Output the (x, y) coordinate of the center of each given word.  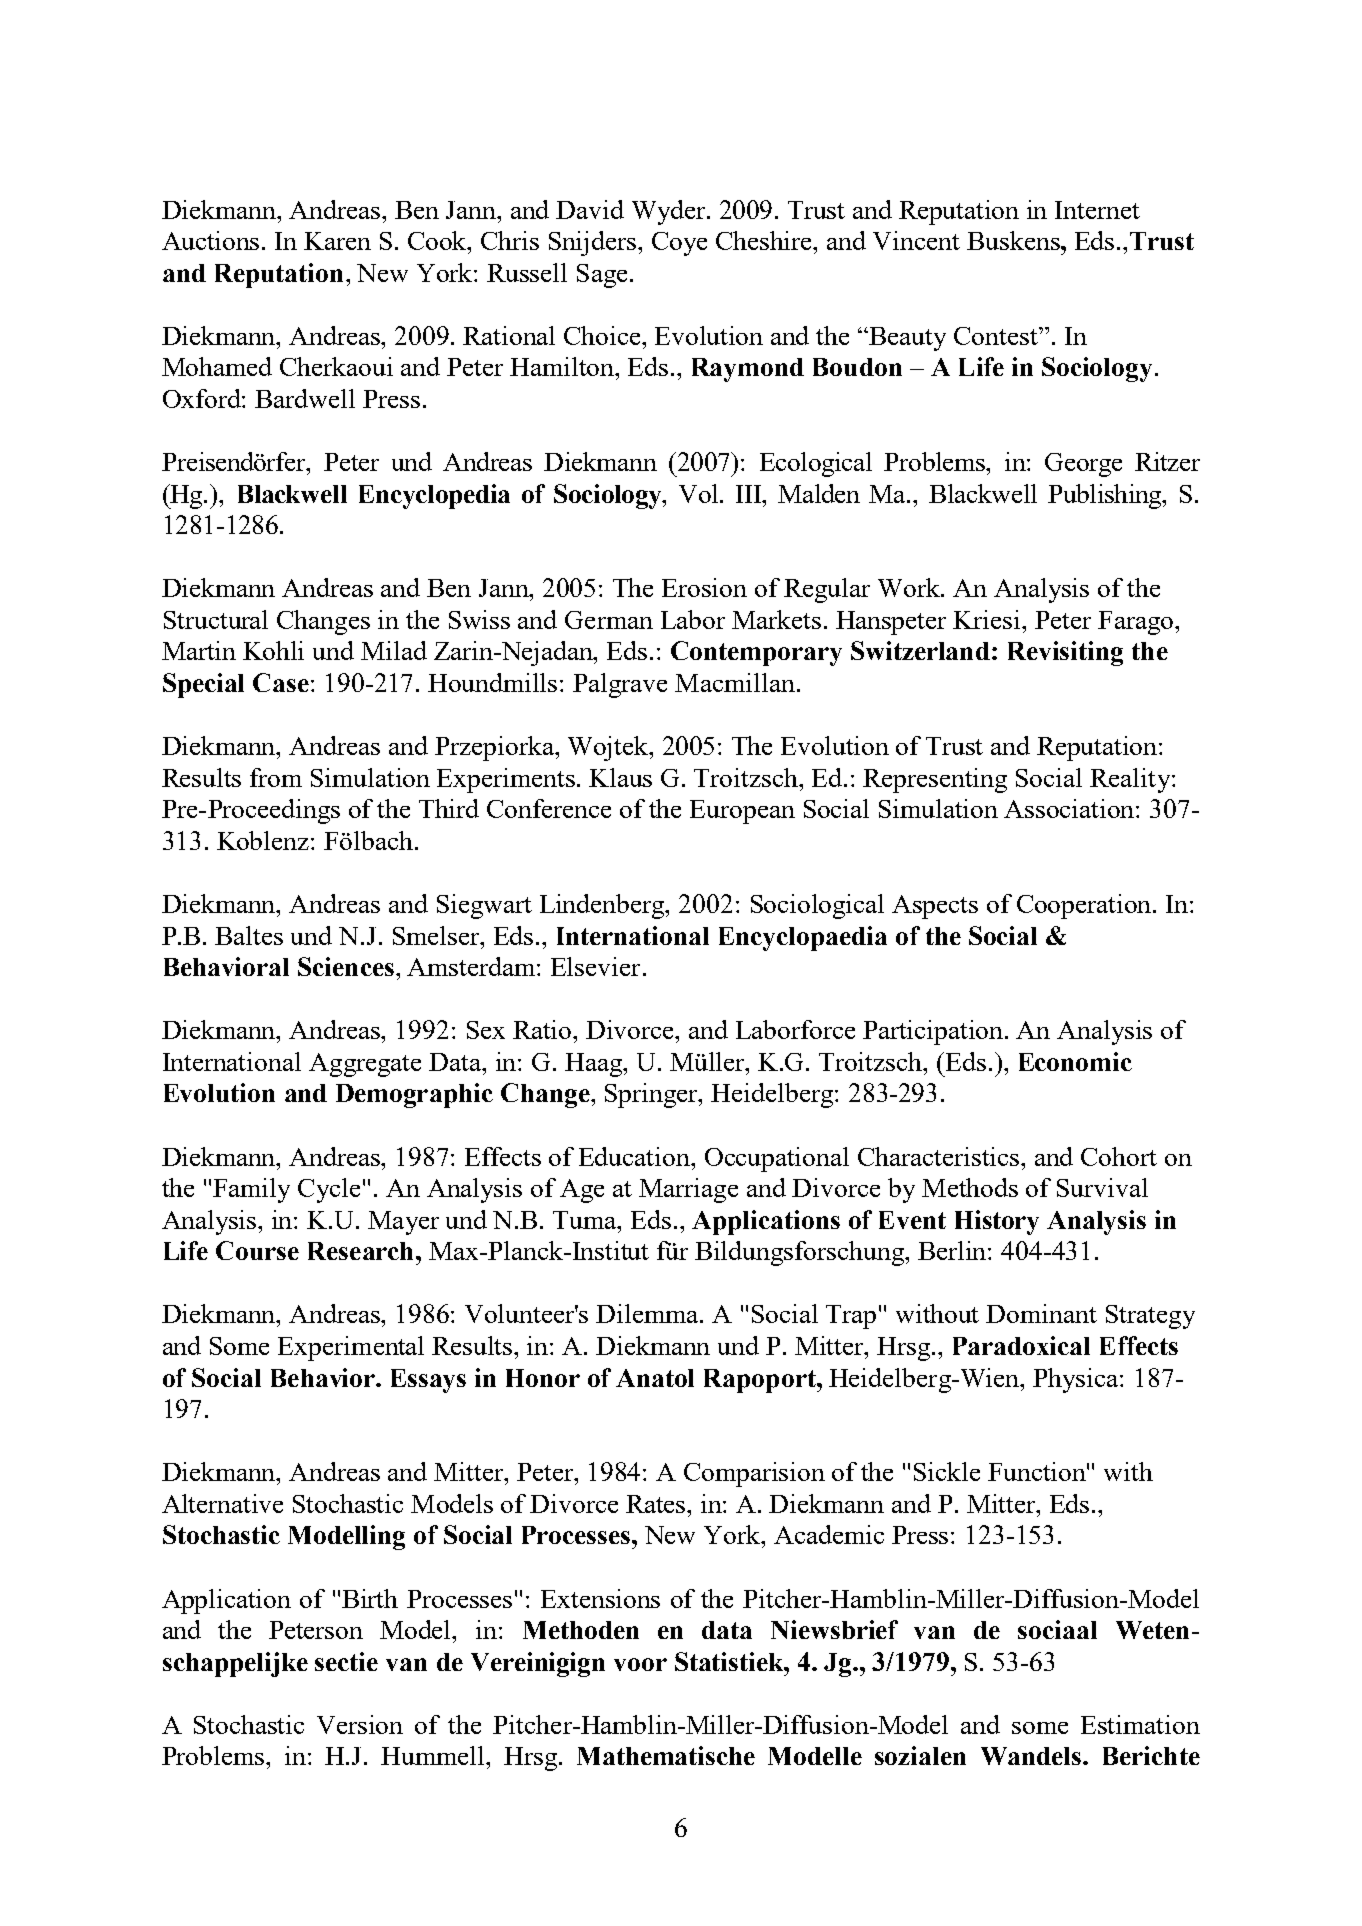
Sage (602, 276)
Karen (337, 241)
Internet (1097, 210)
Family (251, 1190)
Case (281, 682)
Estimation (1140, 1724)
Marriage (688, 1190)
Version (360, 1724)
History (997, 1222)
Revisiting (1065, 653)
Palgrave (620, 685)
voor (640, 1664)
